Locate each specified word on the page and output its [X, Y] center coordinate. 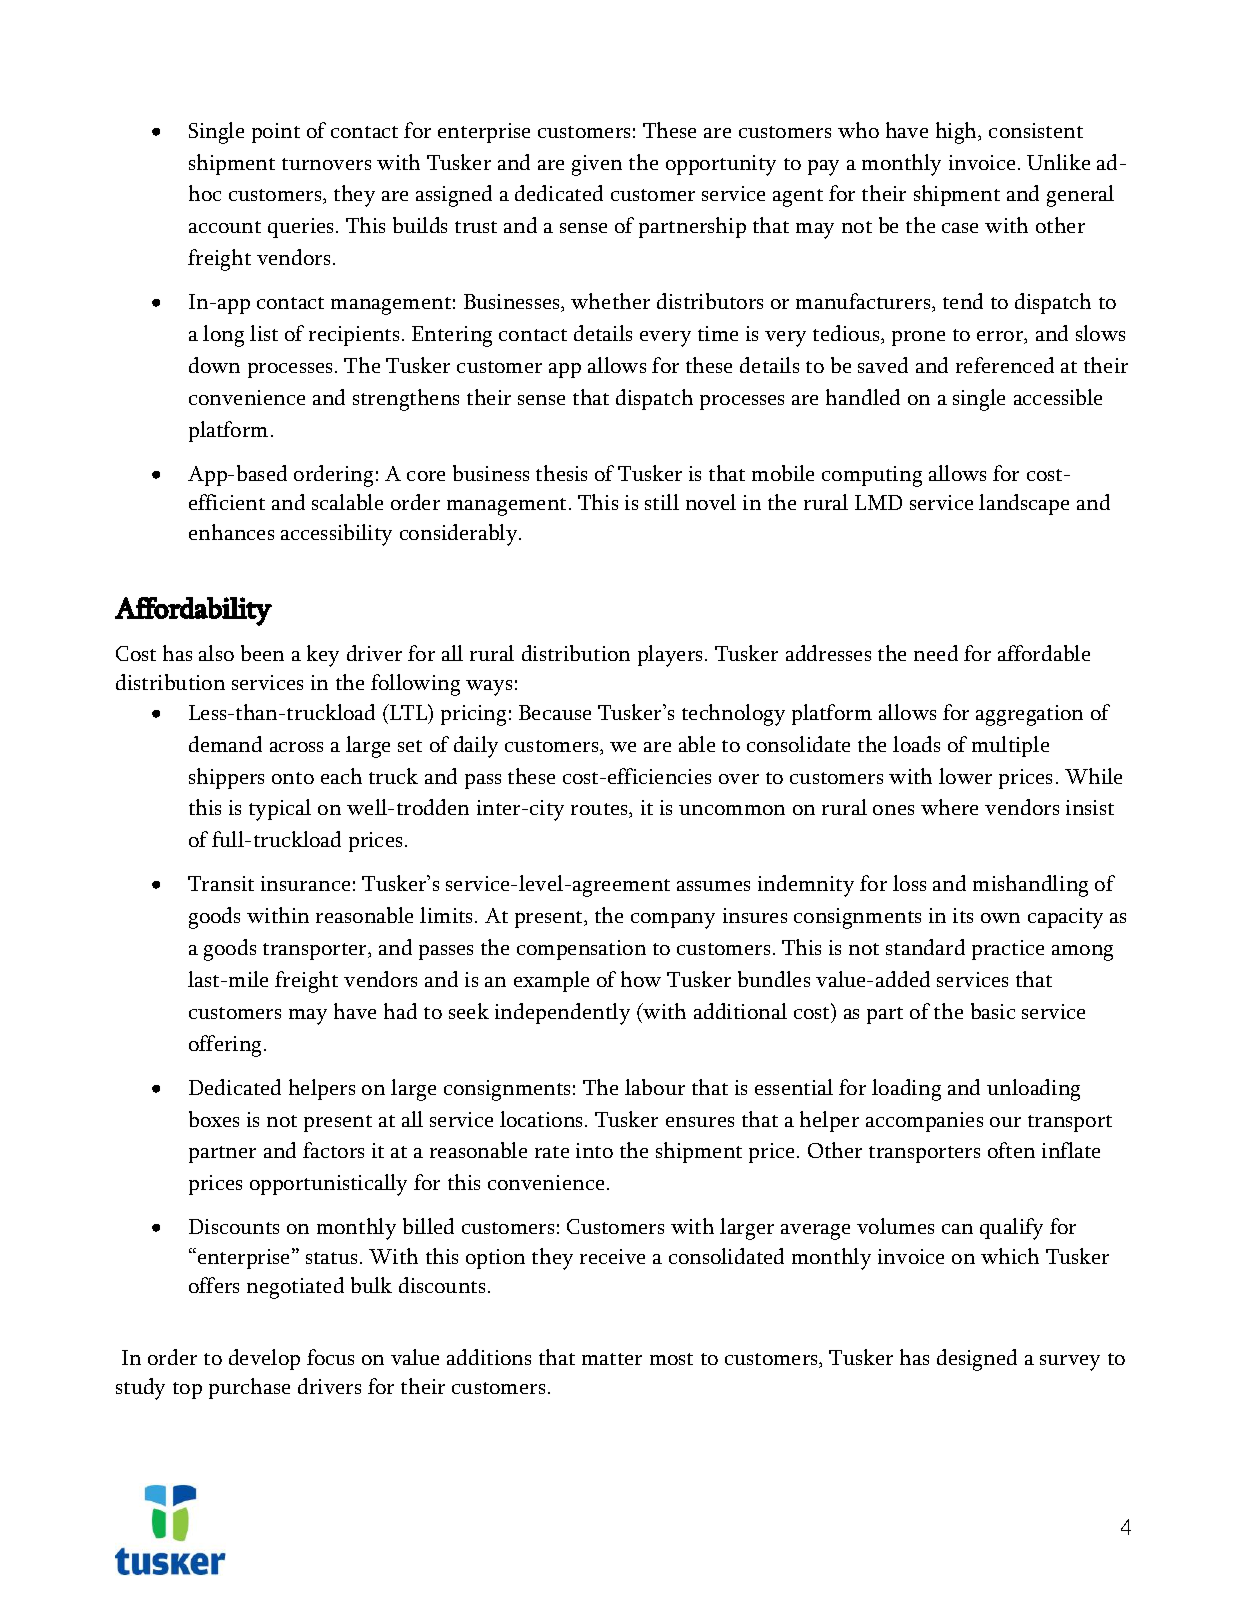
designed [977, 1360]
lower [965, 776]
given [597, 165]
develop [264, 1359]
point [276, 133]
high [958, 133]
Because [555, 712]
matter [612, 1359]
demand [225, 744]
